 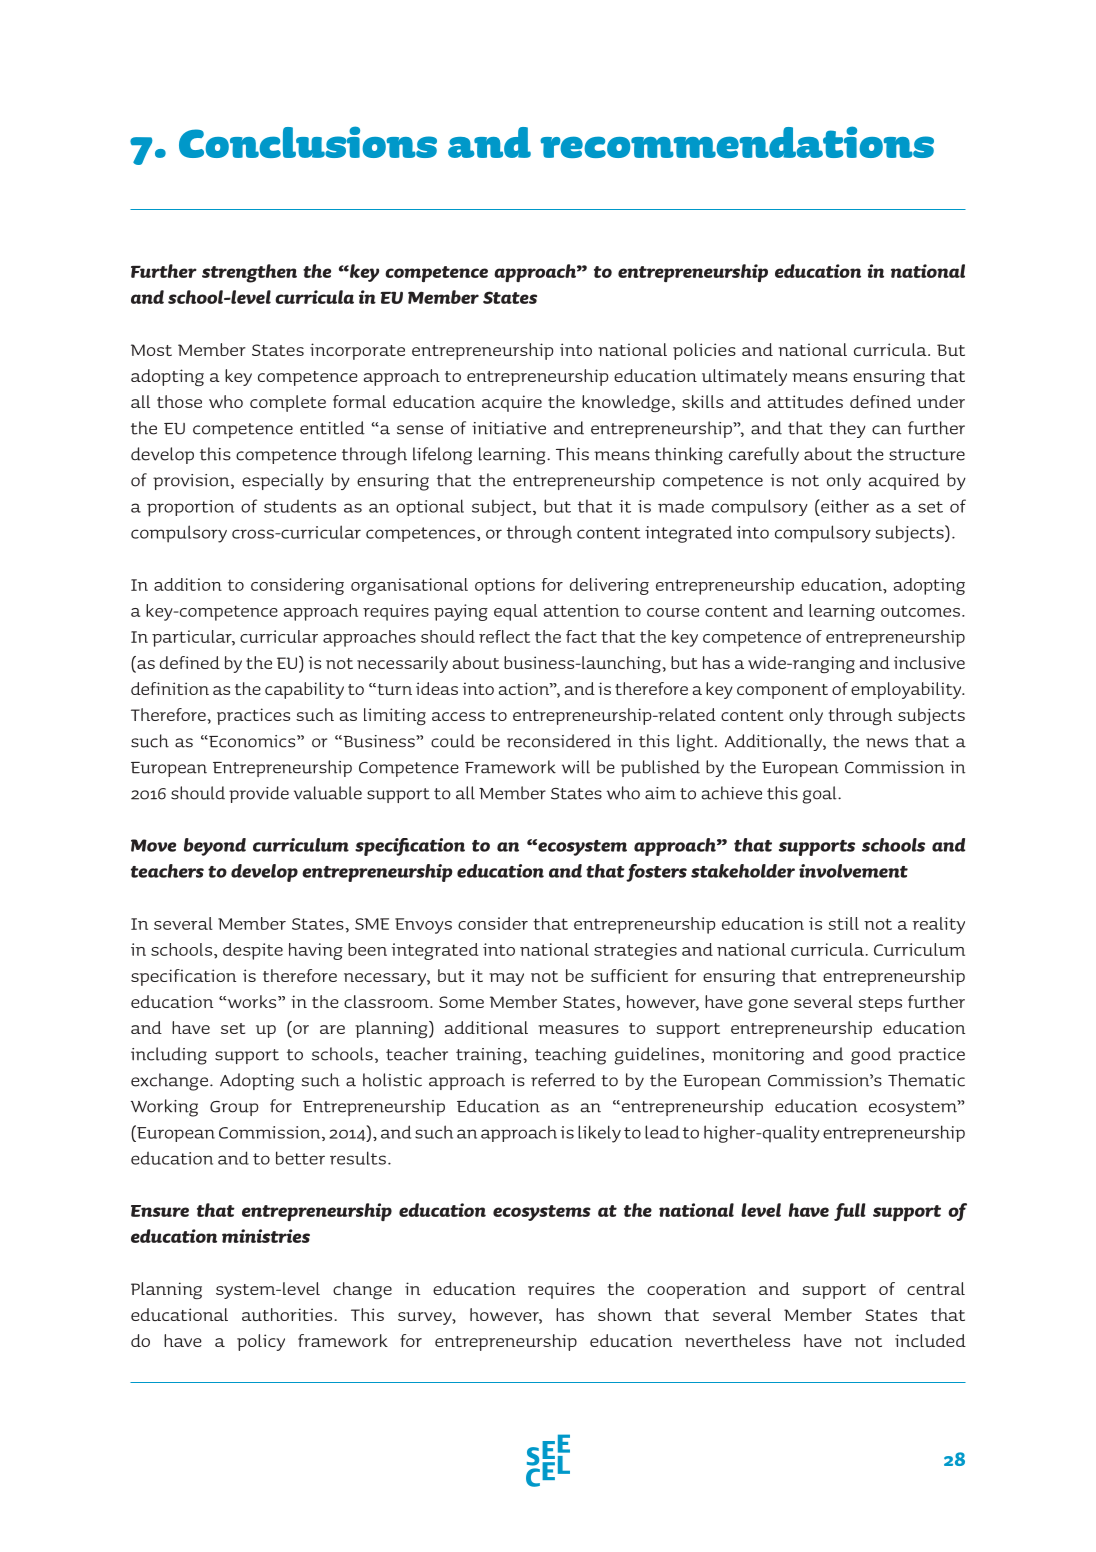 I want to click on Conclusions, so click(x=308, y=142).
